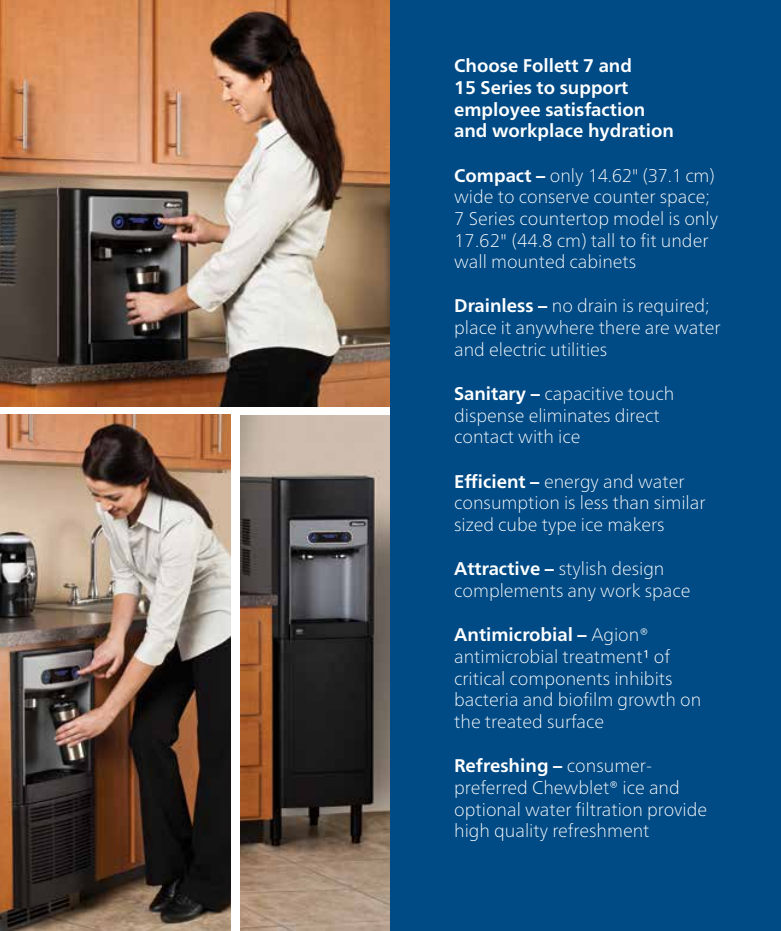 This screenshot has height=931, width=781. Describe the element at coordinates (636, 524) in the screenshot. I see `makers` at that location.
